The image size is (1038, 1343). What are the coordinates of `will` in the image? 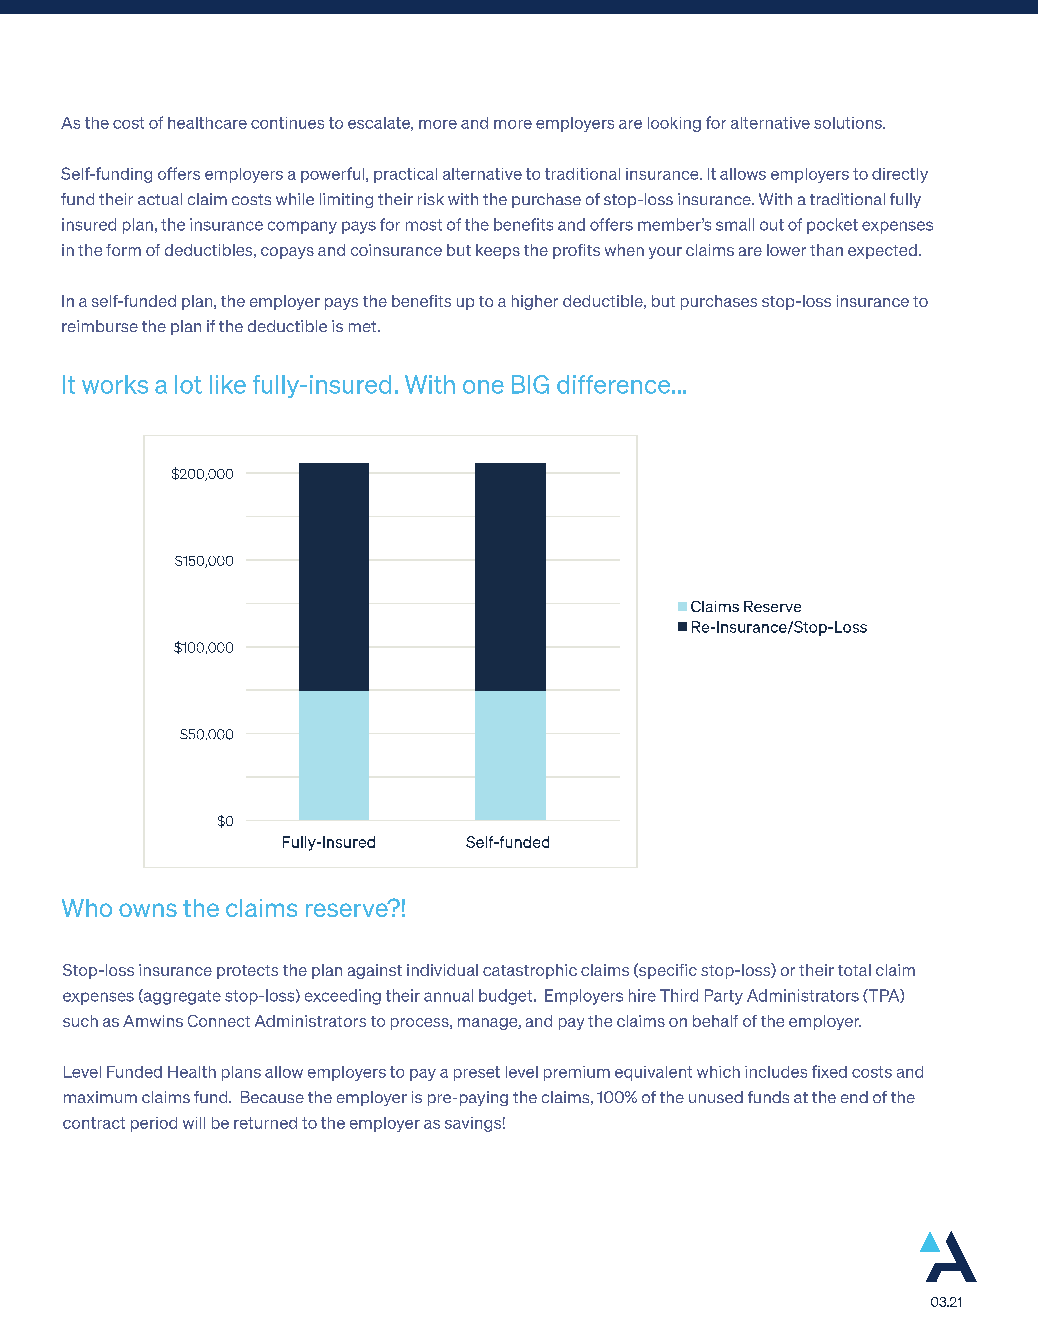 It's located at (194, 1123).
